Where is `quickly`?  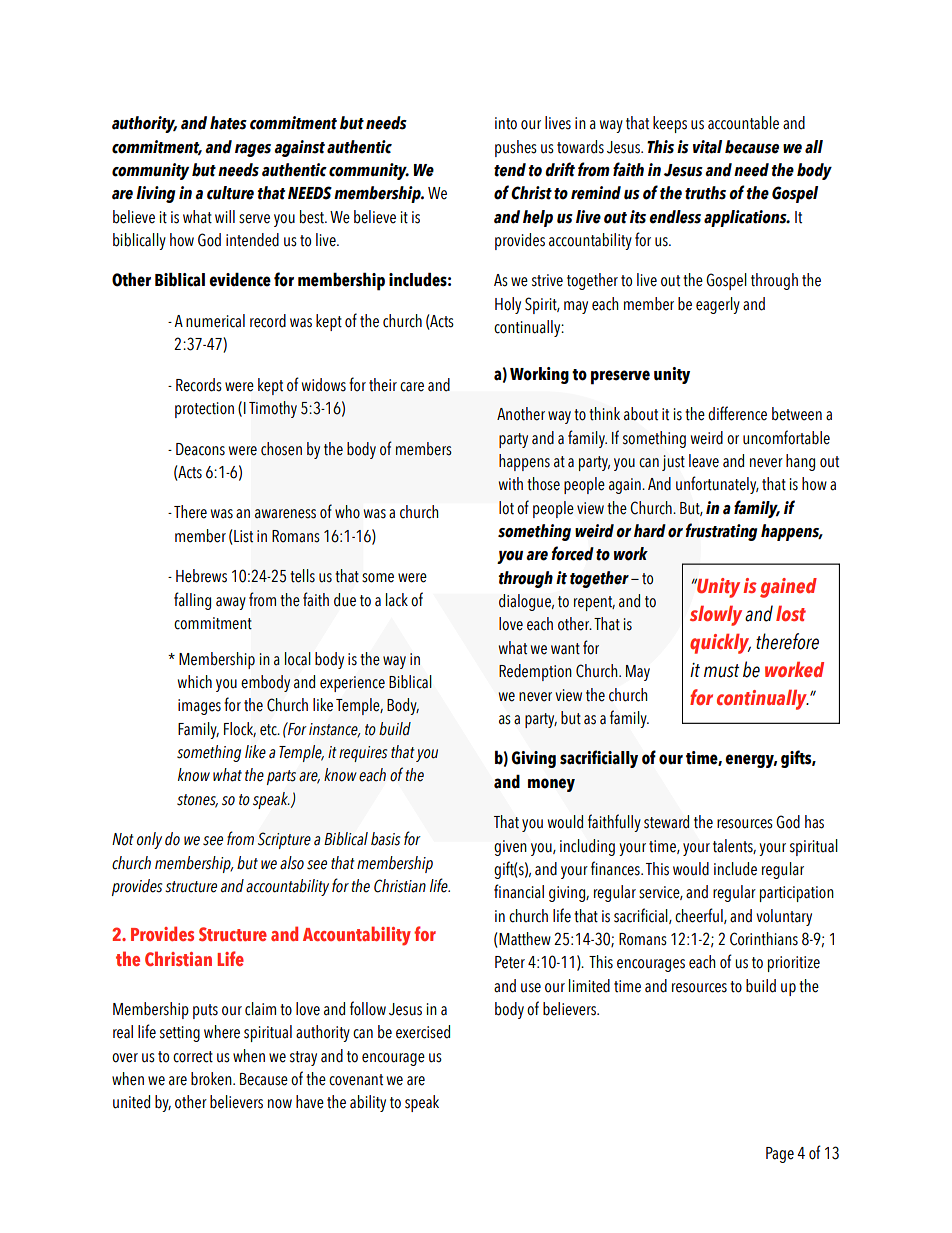 quickly is located at coordinates (720, 644).
